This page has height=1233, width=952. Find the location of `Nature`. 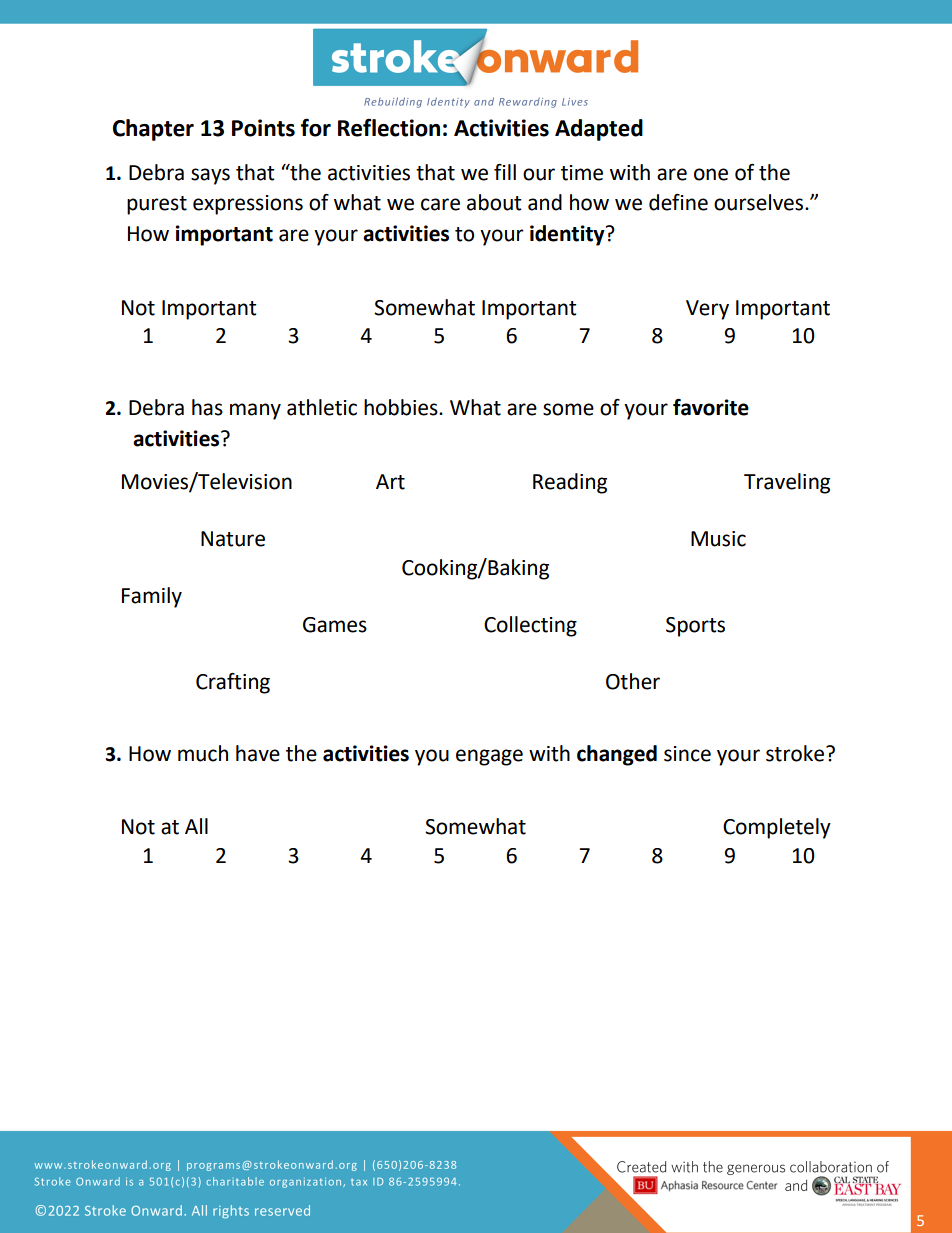

Nature is located at coordinates (233, 539).
